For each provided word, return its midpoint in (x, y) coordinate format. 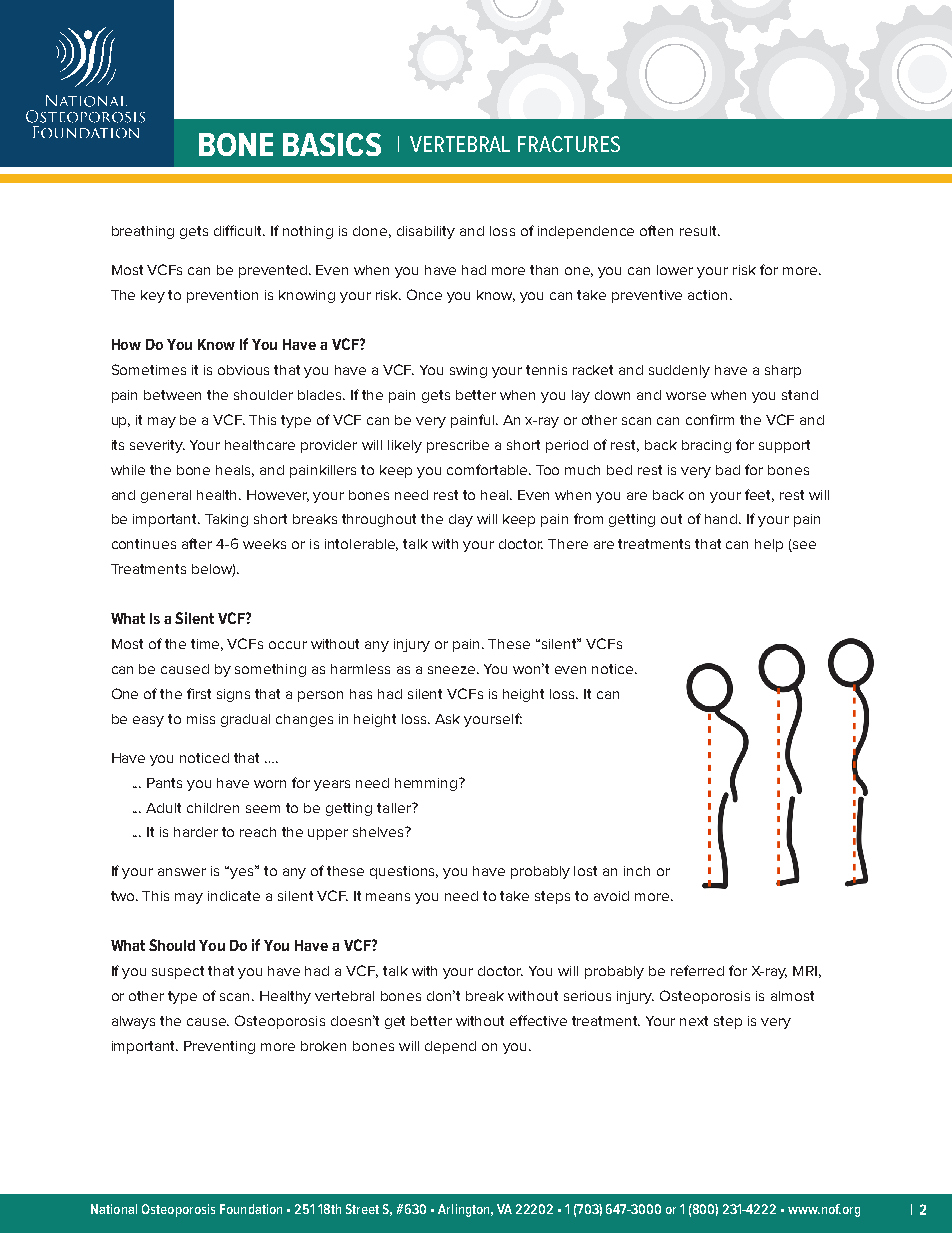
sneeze (453, 670)
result (700, 231)
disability (426, 232)
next (694, 1021)
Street (362, 1209)
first (199, 693)
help (769, 545)
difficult (239, 230)
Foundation (251, 1209)
